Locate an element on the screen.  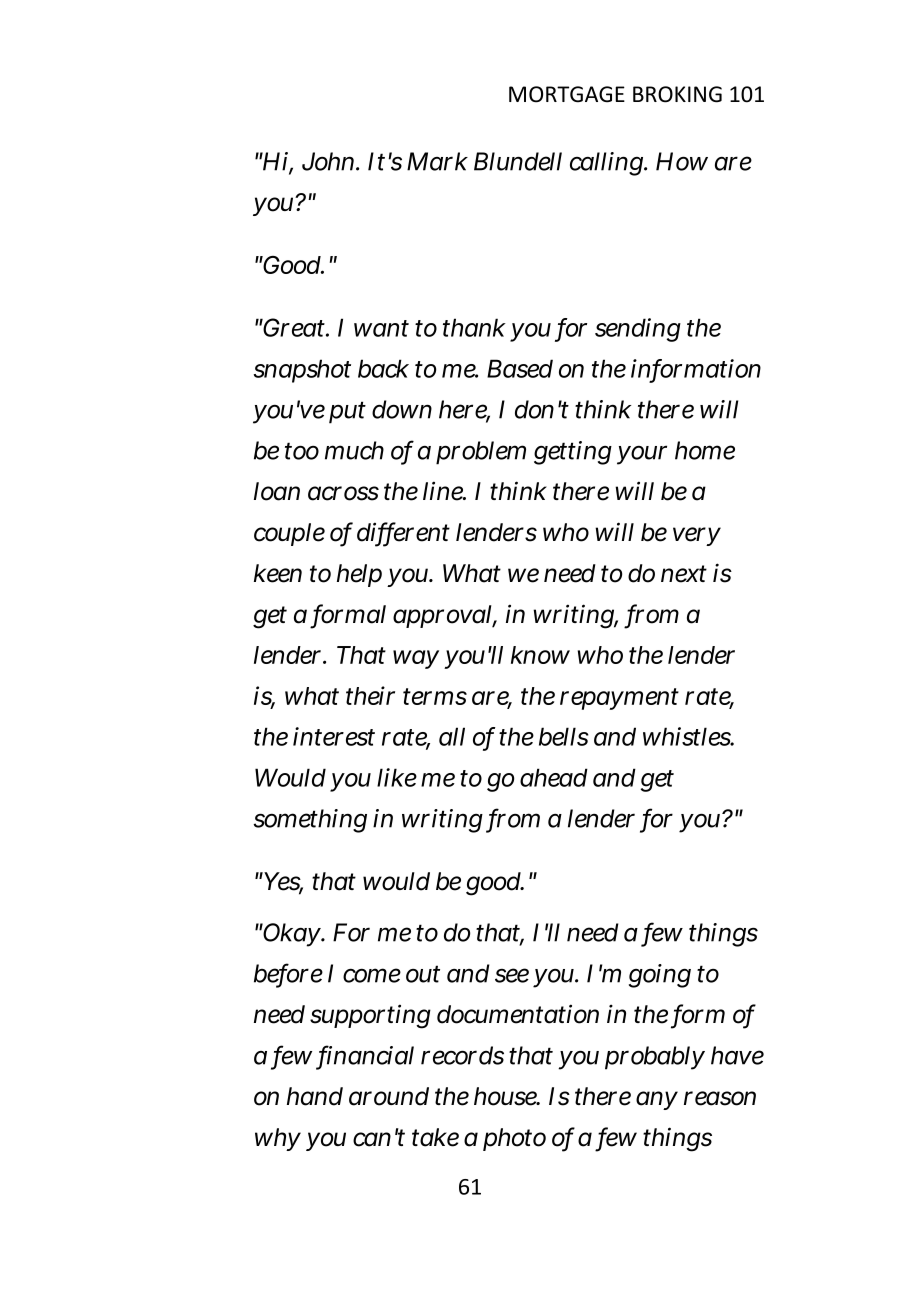
any is located at coordinates (657, 1100).
